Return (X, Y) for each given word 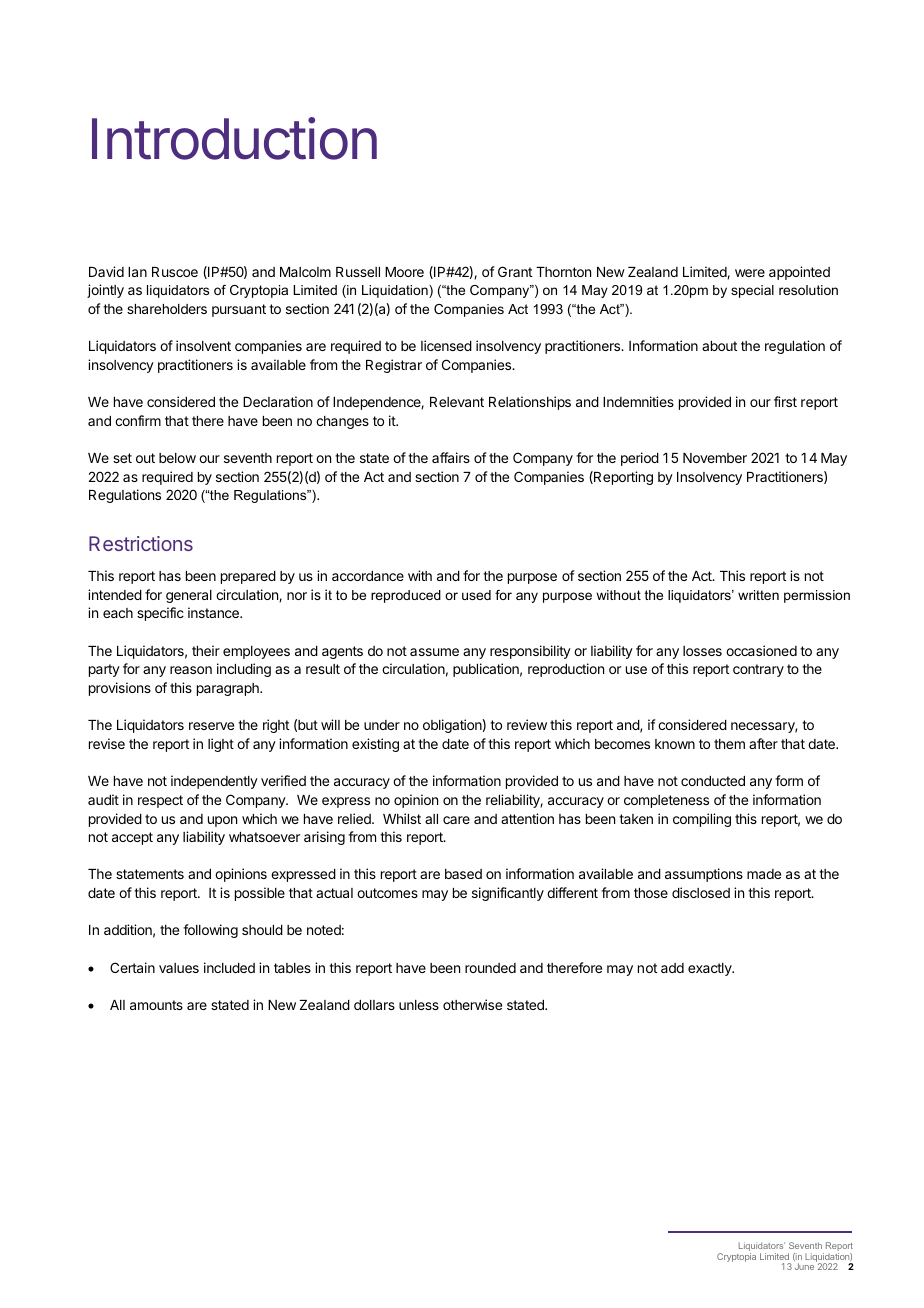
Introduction (234, 138)
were (750, 273)
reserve (211, 726)
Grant (515, 271)
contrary (758, 670)
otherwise (472, 1004)
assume (434, 652)
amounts (156, 1005)
